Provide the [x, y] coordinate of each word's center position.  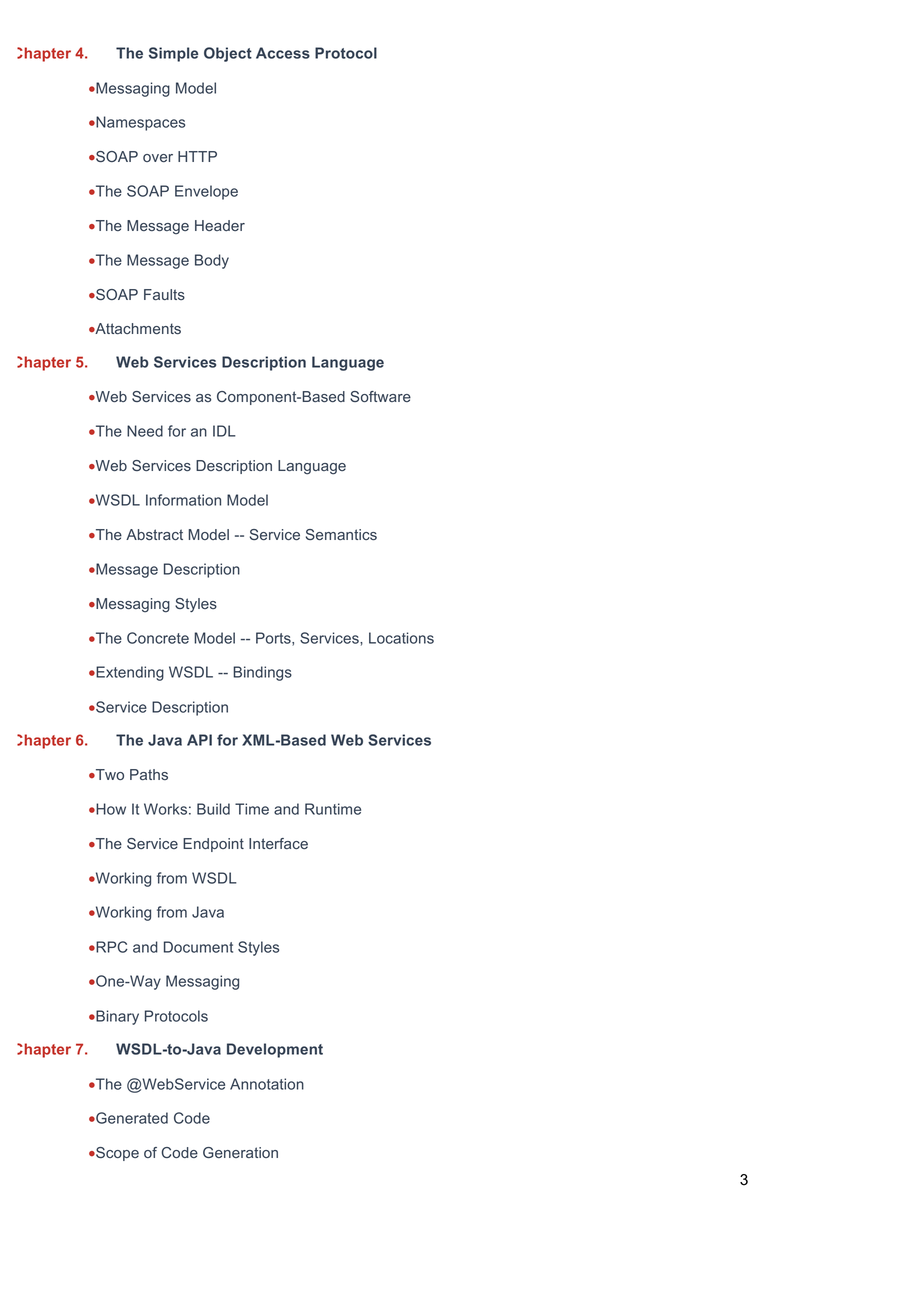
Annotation [267, 1084]
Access [283, 53]
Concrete [158, 638]
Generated [131, 1118]
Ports [274, 639]
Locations [401, 638]
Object [228, 54]
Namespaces [139, 123]
